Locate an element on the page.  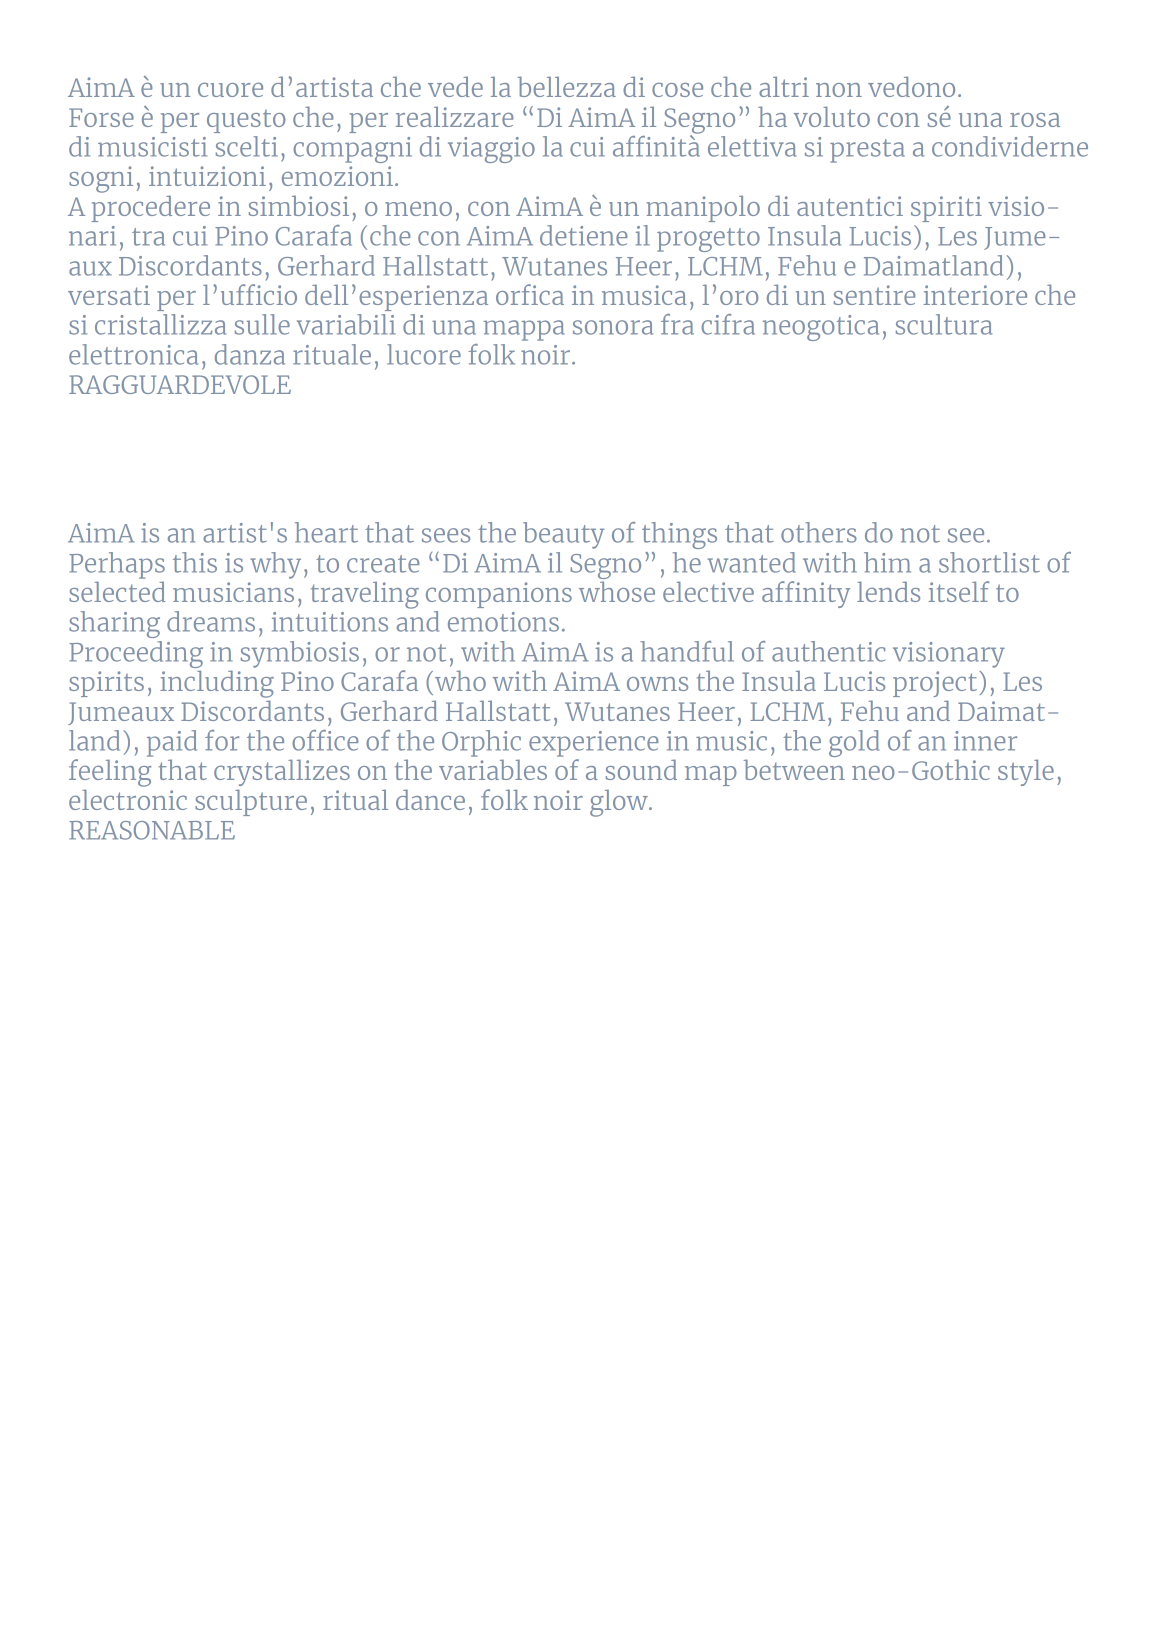
whose is located at coordinates (617, 591).
